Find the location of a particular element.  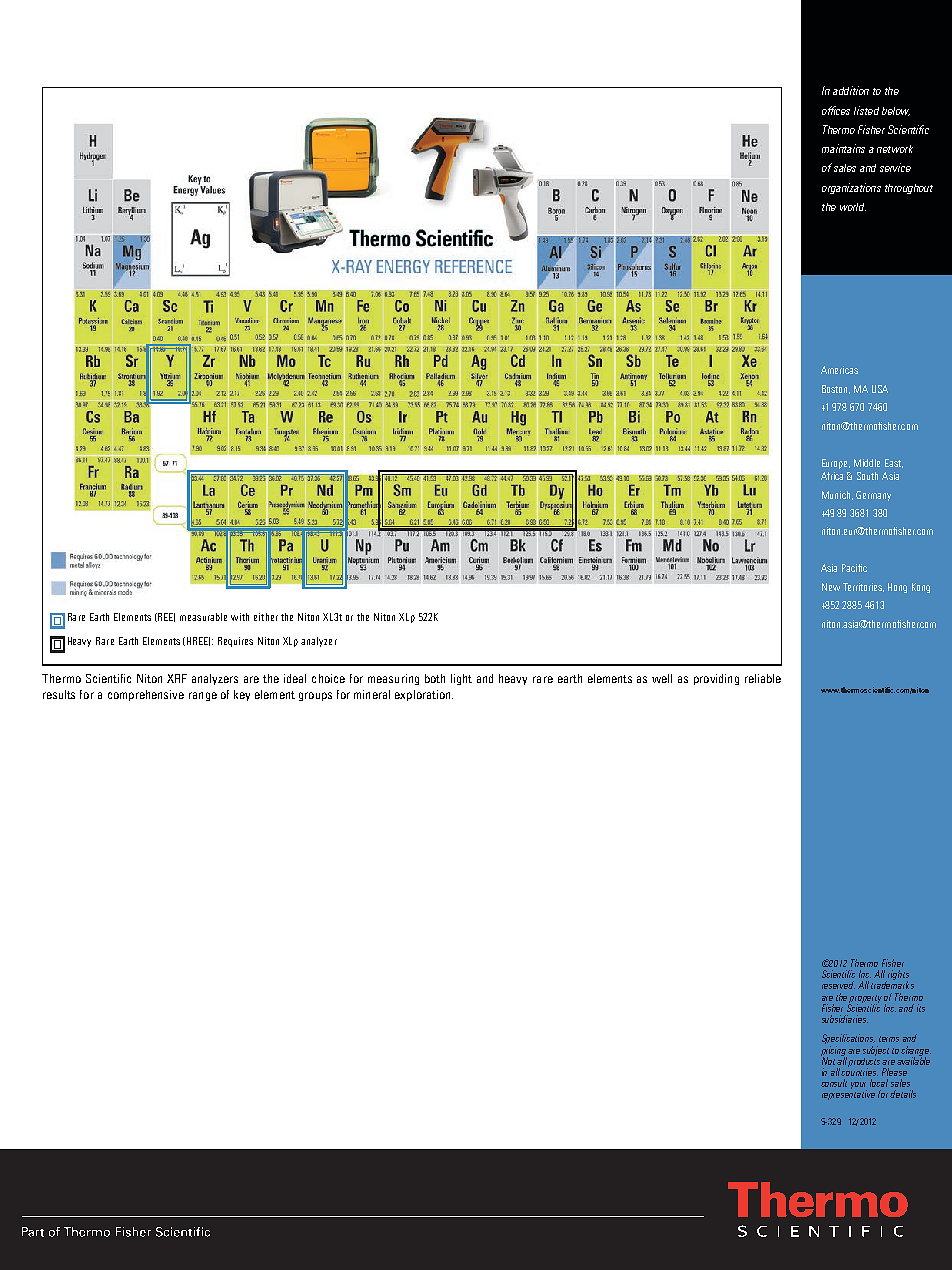

offices is located at coordinates (836, 110).
